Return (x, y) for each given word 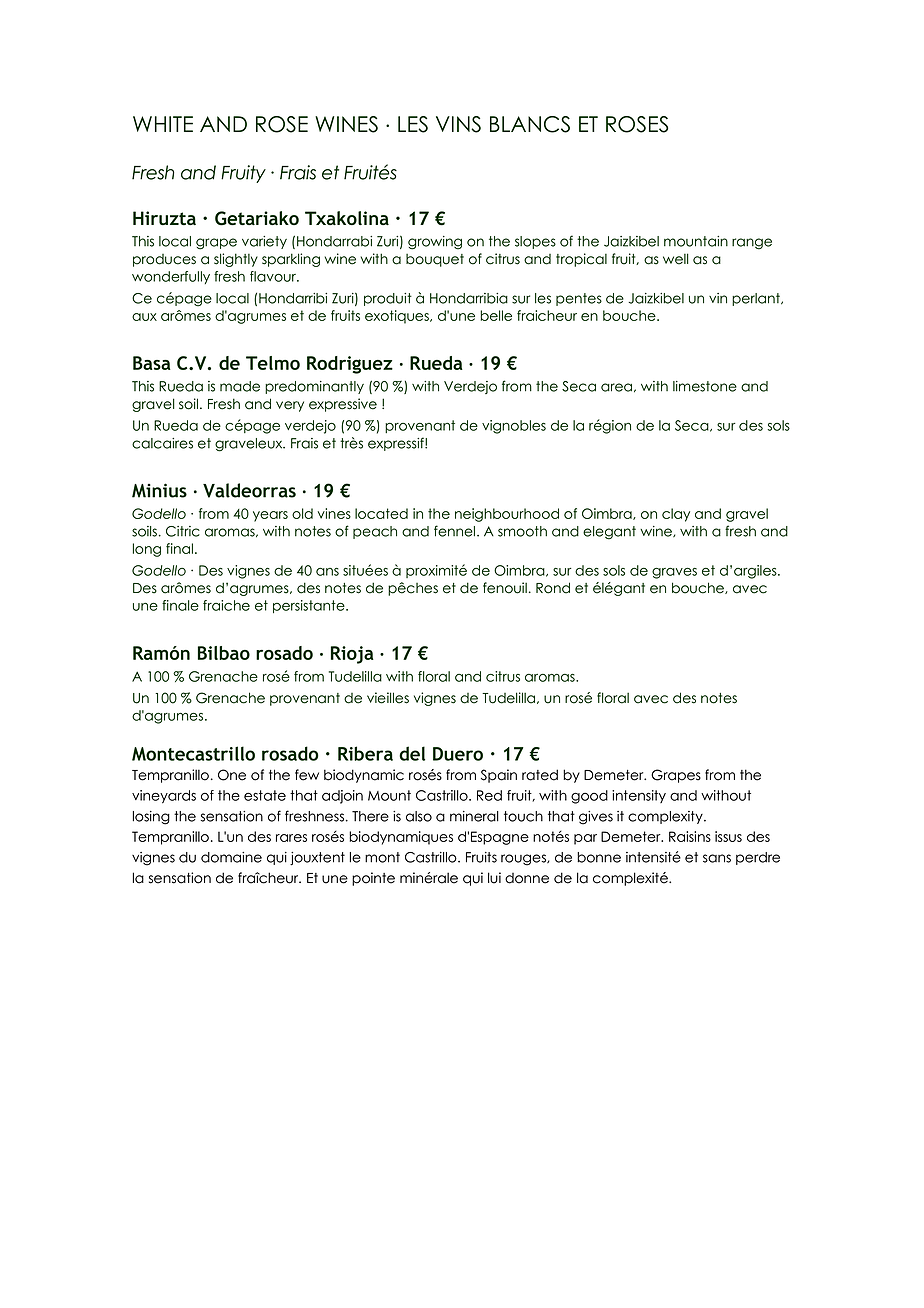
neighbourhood (507, 515)
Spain (499, 776)
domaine (231, 857)
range (752, 244)
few (307, 775)
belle (496, 315)
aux (144, 317)
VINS (458, 124)
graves (674, 573)
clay (676, 515)
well (676, 259)
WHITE (163, 124)
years (270, 516)
